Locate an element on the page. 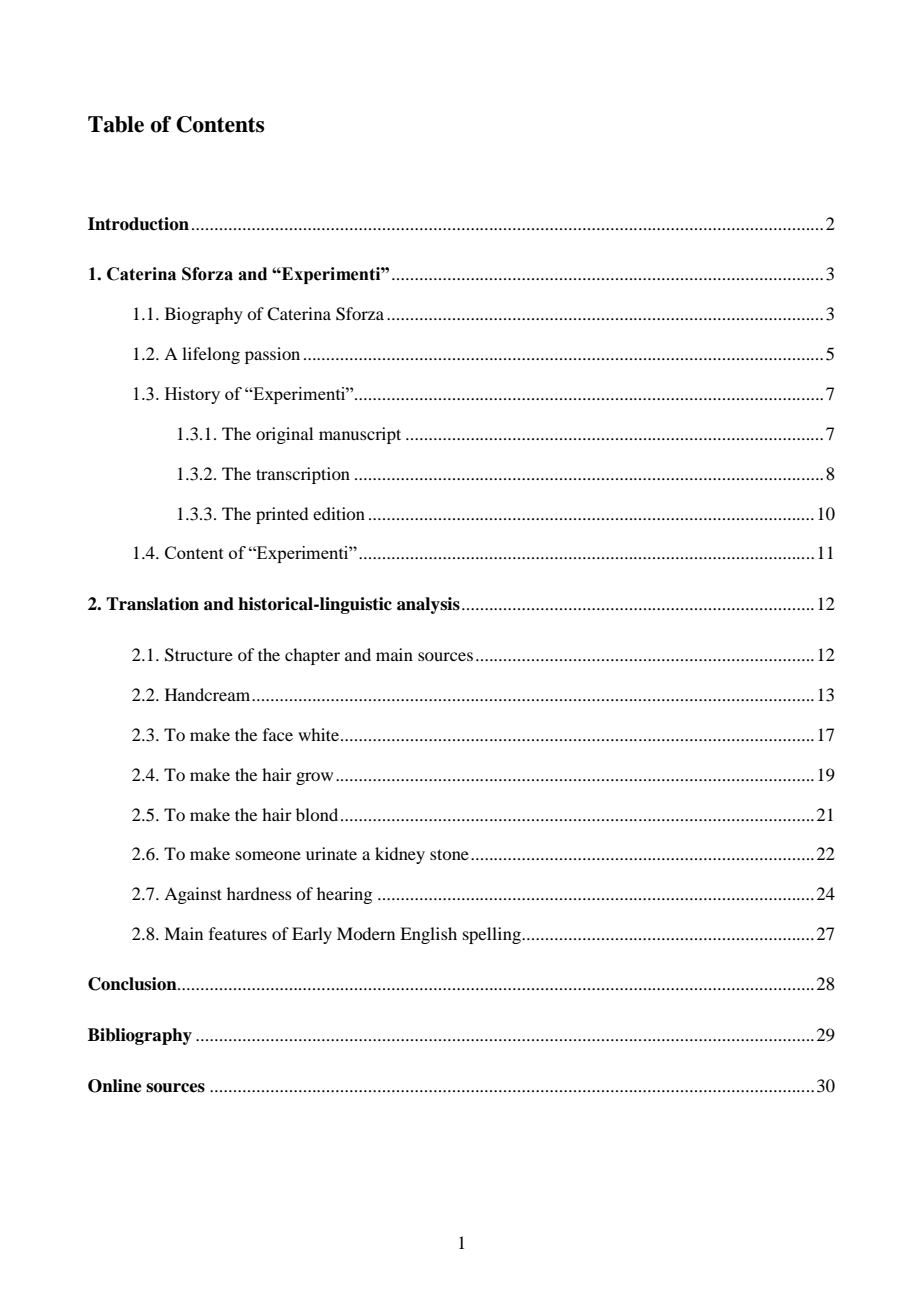 Image resolution: width=924 pixels, height=1307 pixels. original is located at coordinates (284, 435).
